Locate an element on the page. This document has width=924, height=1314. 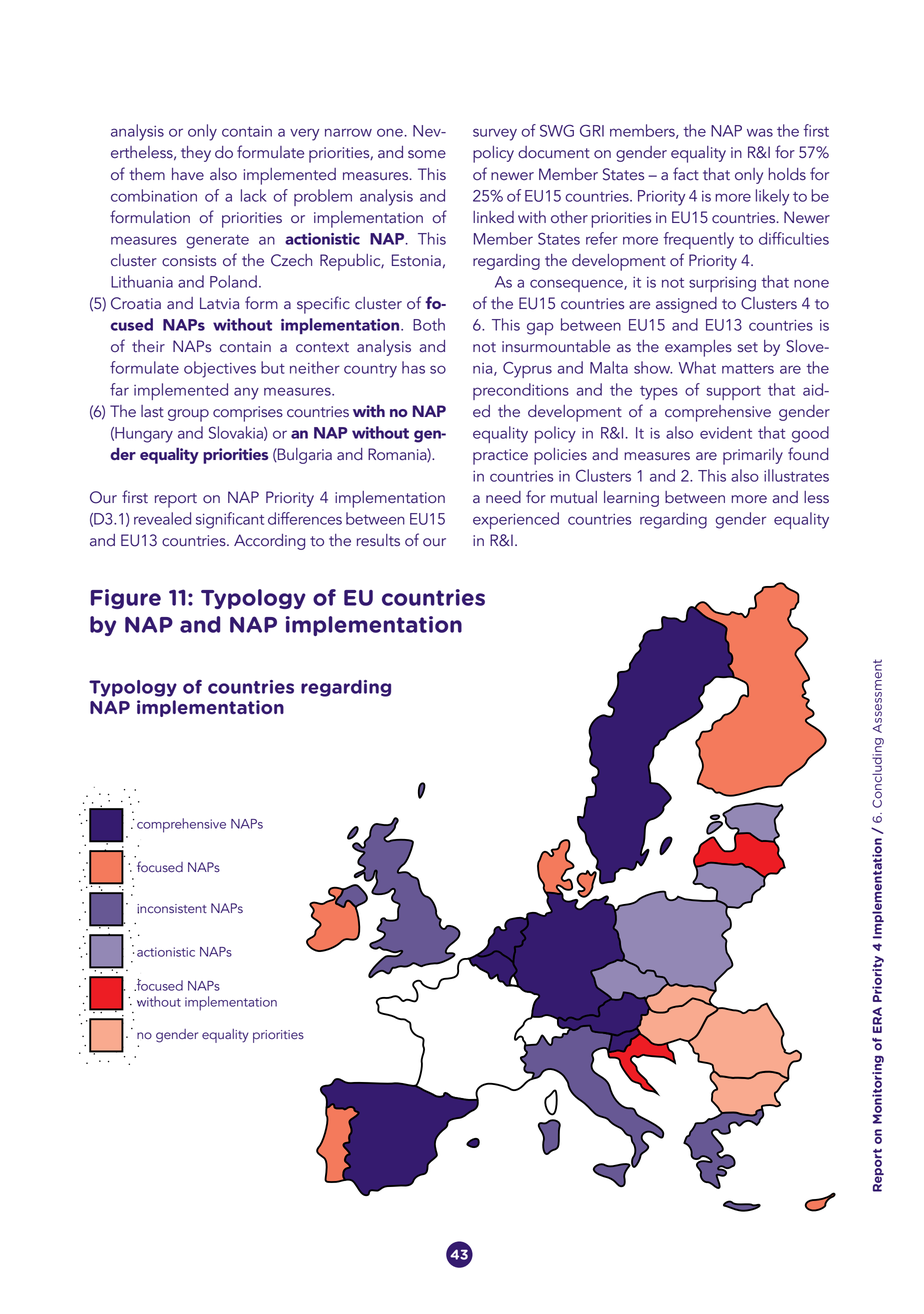
have is located at coordinates (188, 174).
